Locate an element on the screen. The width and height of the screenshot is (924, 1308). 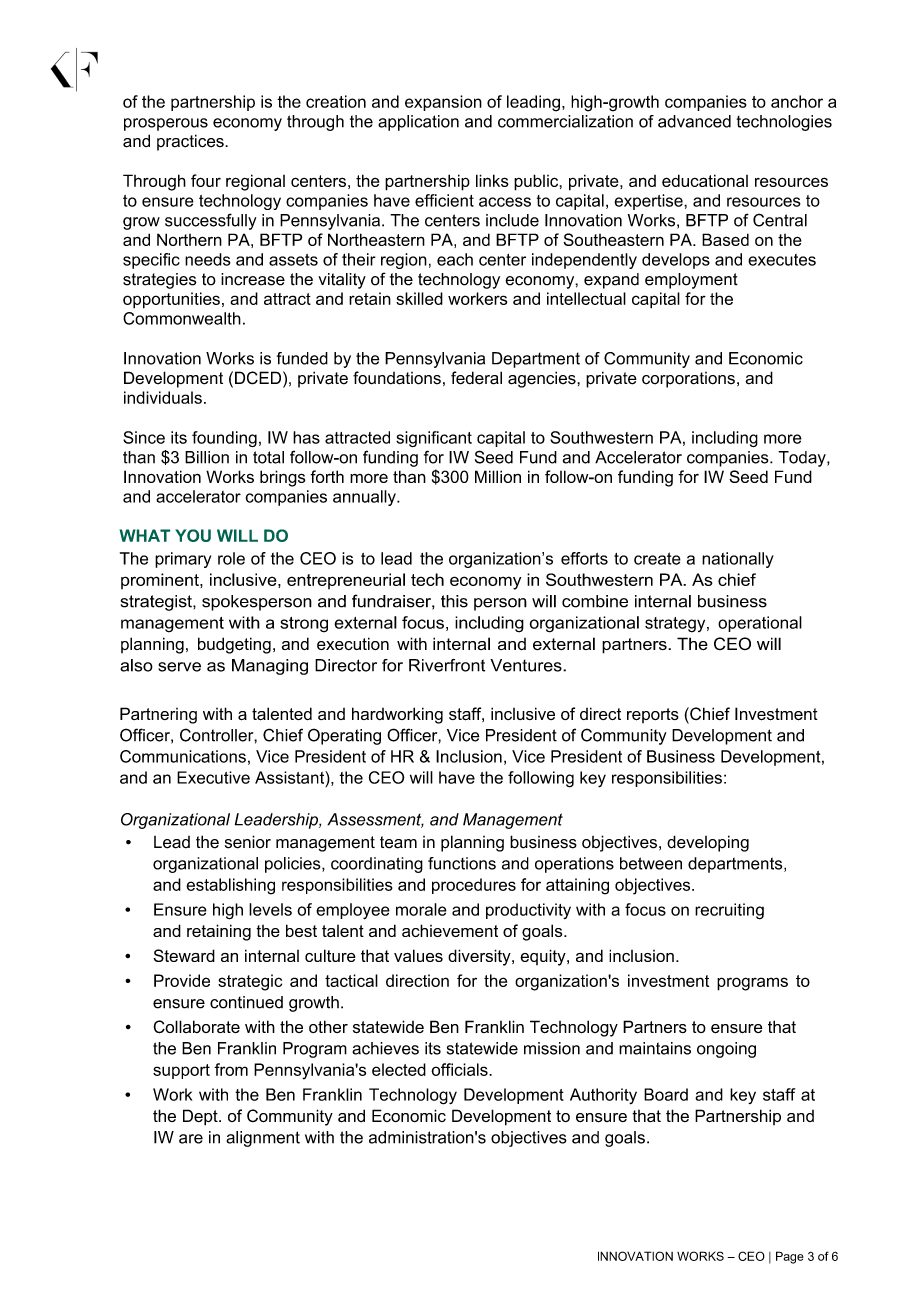
officials is located at coordinates (460, 1069).
